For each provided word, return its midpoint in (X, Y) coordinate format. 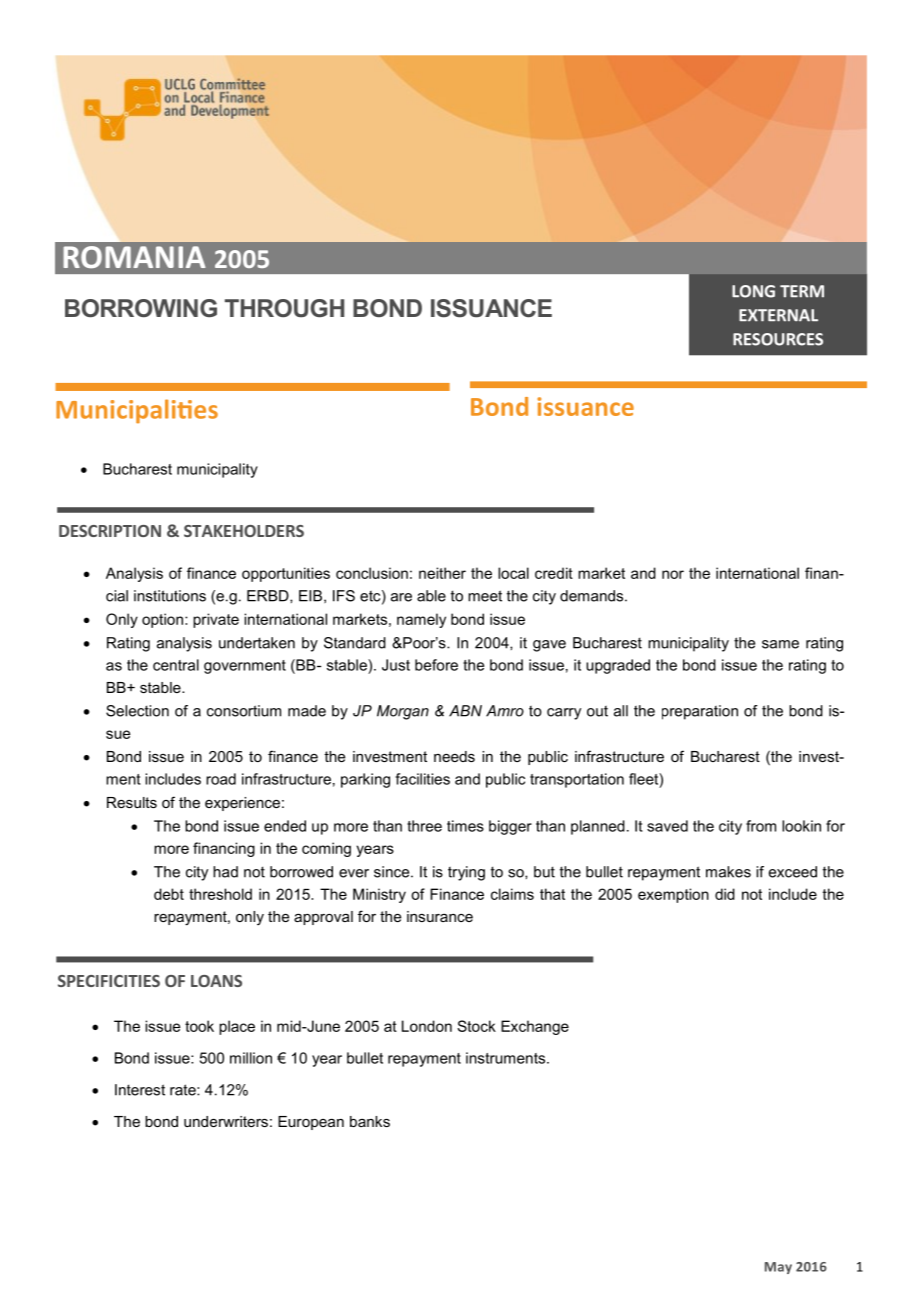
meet (485, 596)
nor (673, 574)
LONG (753, 291)
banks (370, 1121)
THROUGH (284, 308)
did (725, 894)
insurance (440, 916)
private (216, 620)
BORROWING (141, 308)
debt (169, 894)
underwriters (226, 1121)
